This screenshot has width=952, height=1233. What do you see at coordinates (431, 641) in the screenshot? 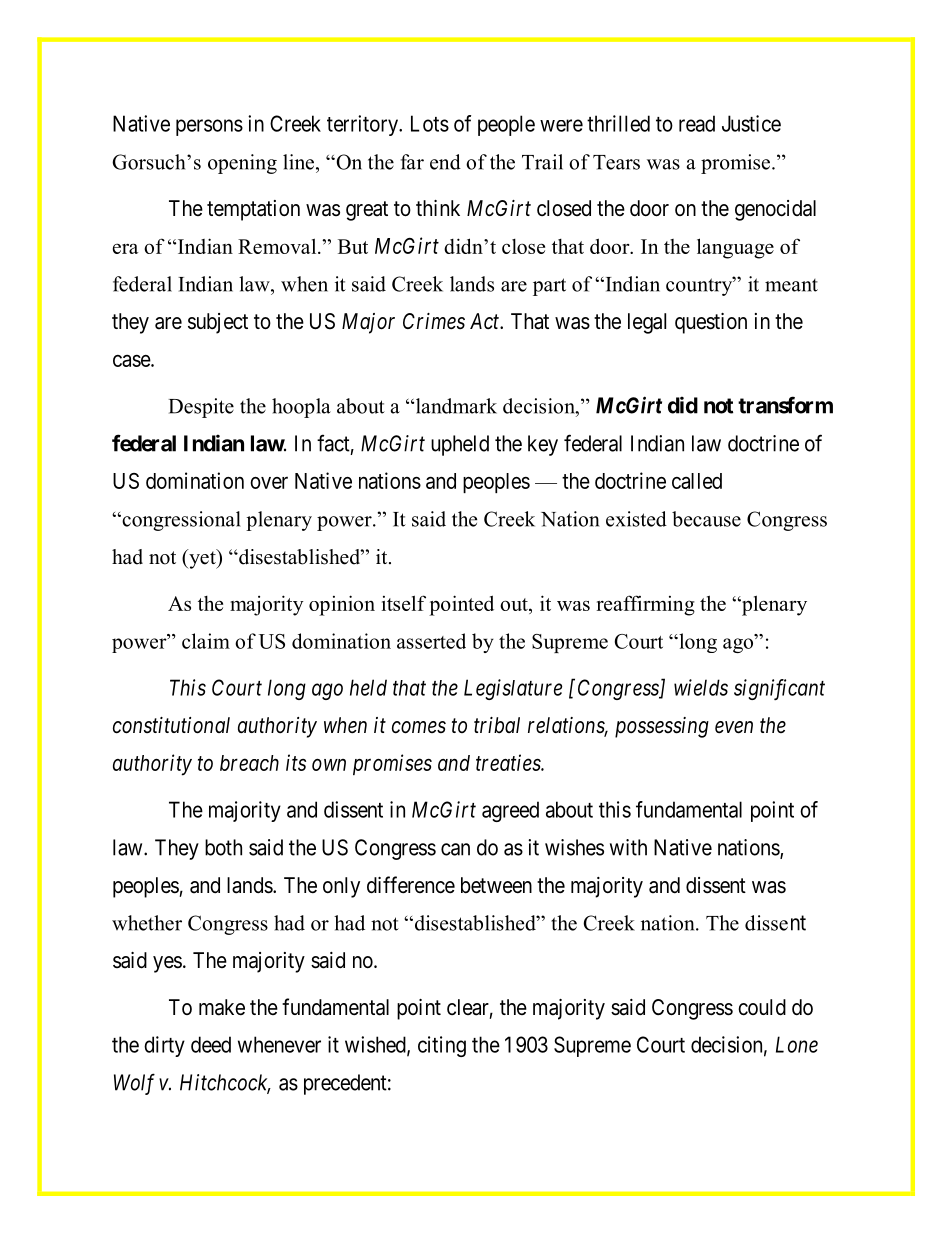
I see `asserted` at bounding box center [431, 641].
